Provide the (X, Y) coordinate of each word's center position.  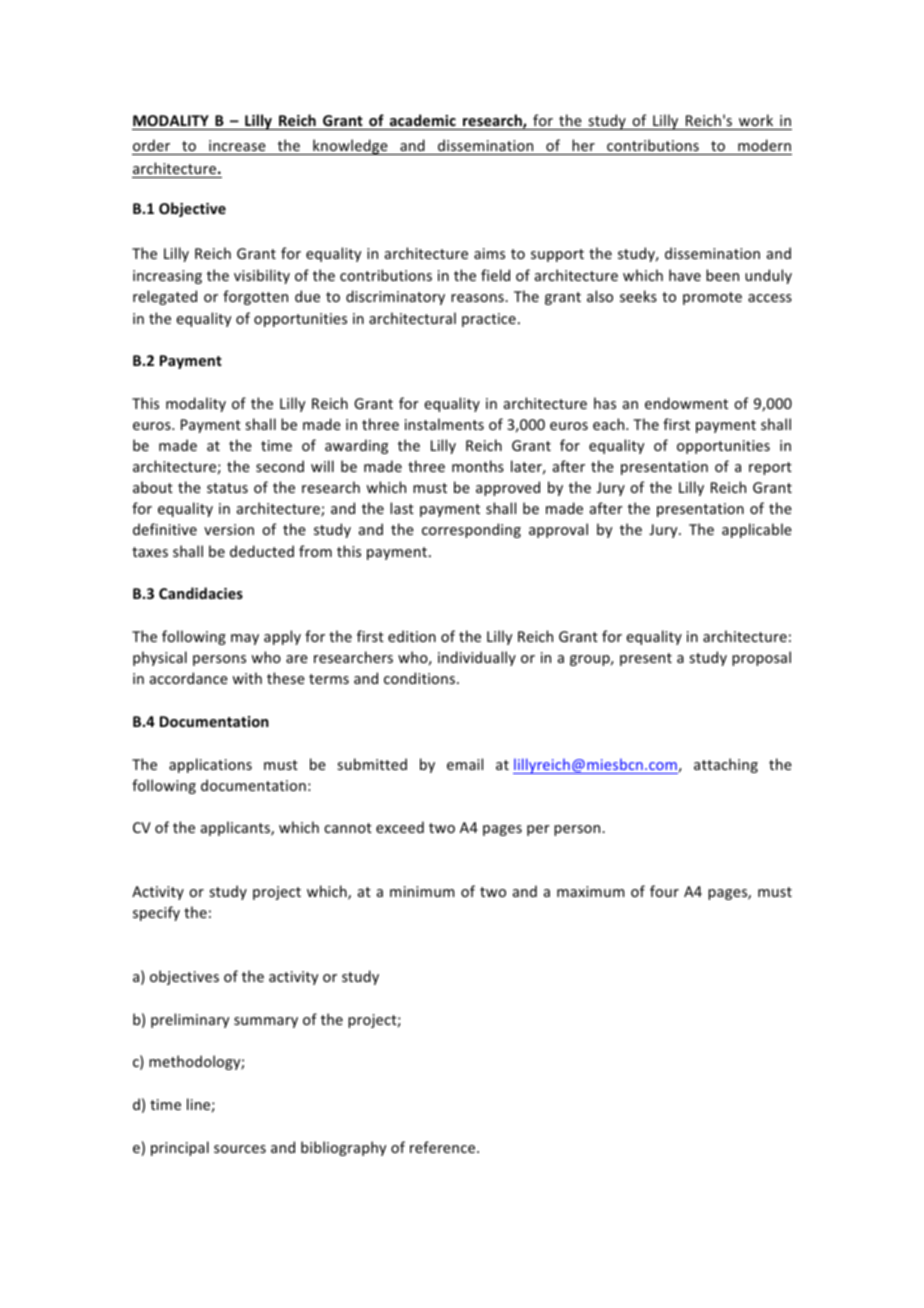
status (227, 488)
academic (423, 120)
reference (444, 1147)
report (770, 468)
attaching (726, 765)
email (465, 764)
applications (210, 765)
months (478, 466)
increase (237, 145)
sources (240, 1149)
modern (764, 145)
